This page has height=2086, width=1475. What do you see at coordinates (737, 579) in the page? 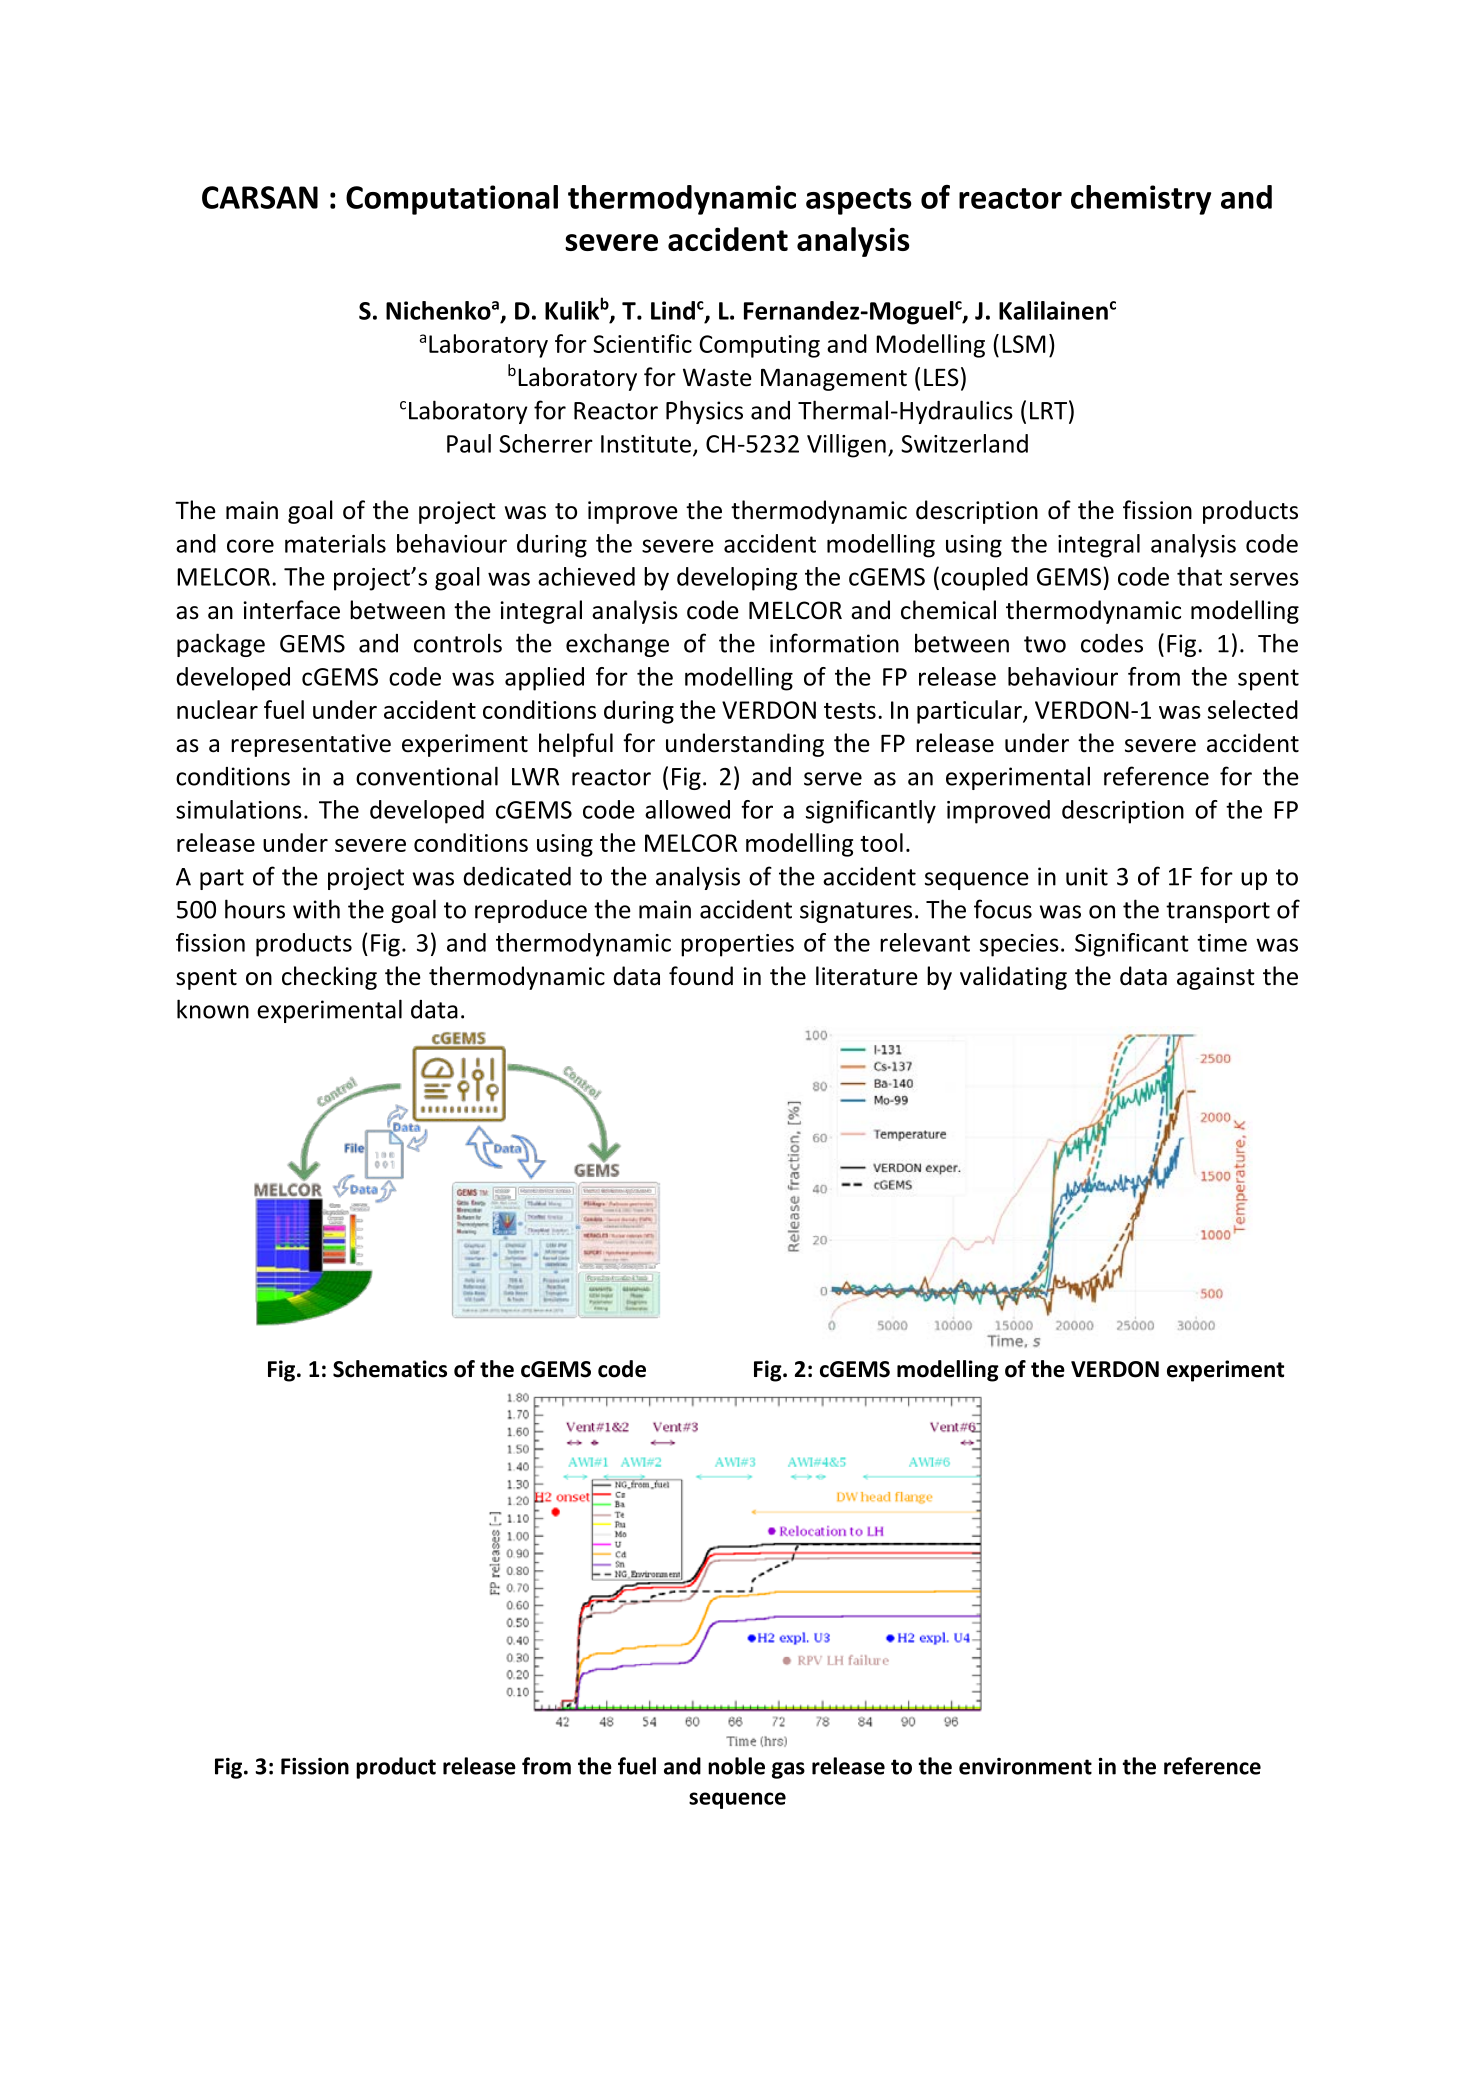
I see `developing` at bounding box center [737, 579].
